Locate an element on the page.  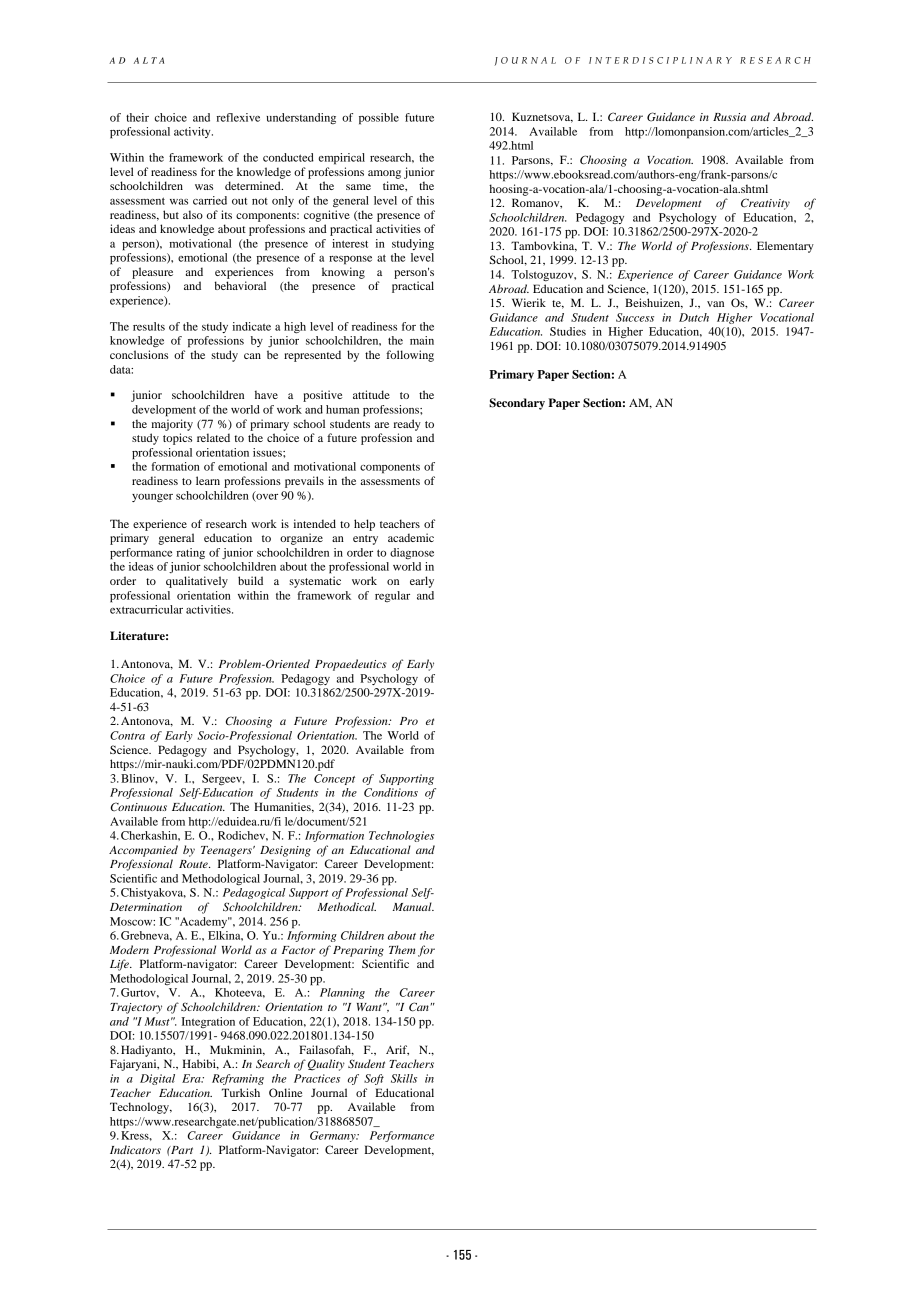
Skills is located at coordinates (404, 1078).
